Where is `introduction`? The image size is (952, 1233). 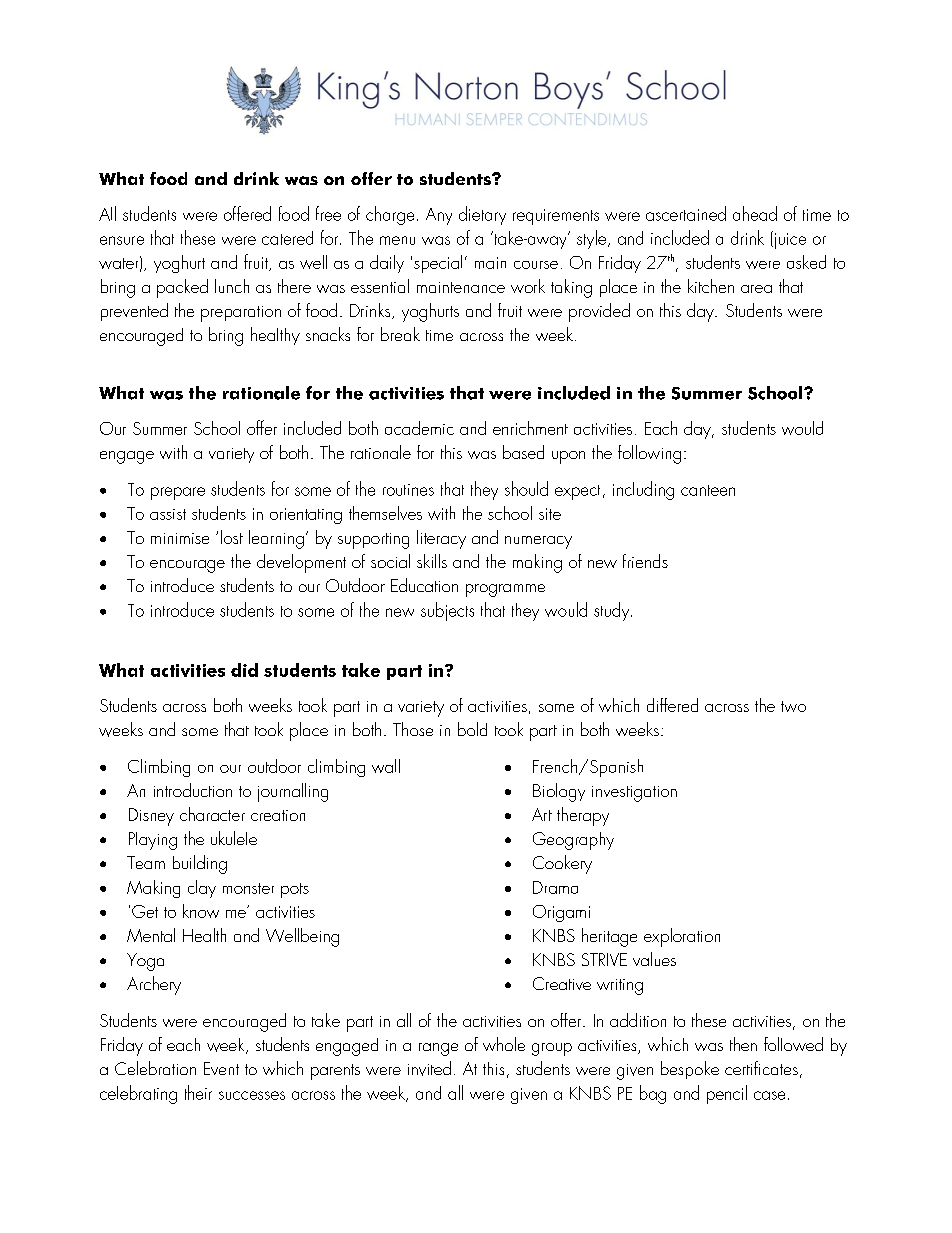
introduction is located at coordinates (193, 790).
